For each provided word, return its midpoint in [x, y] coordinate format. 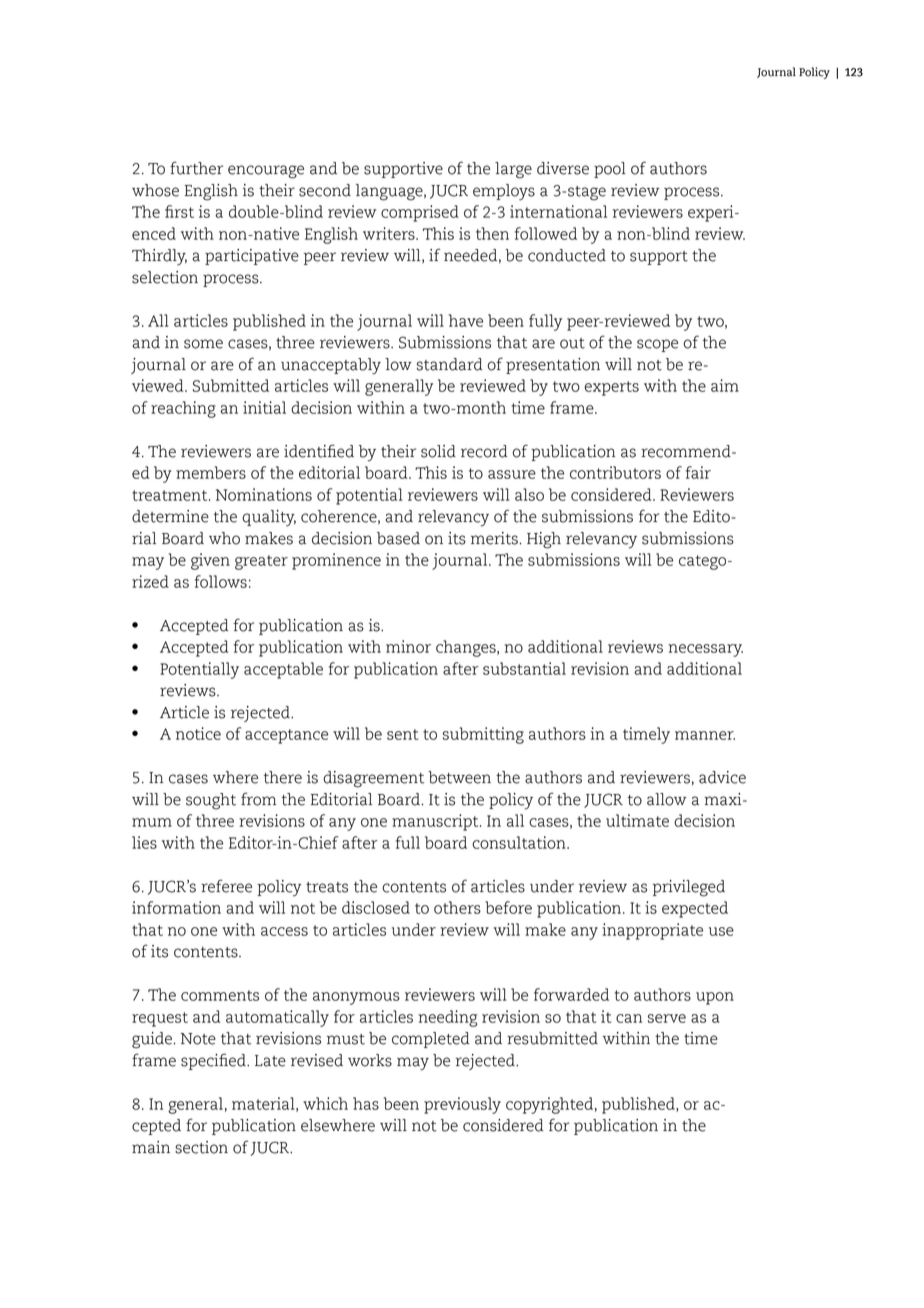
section [201, 1147]
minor [408, 646]
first [179, 211]
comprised [420, 213]
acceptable [283, 670]
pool [610, 170]
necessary [706, 650]
